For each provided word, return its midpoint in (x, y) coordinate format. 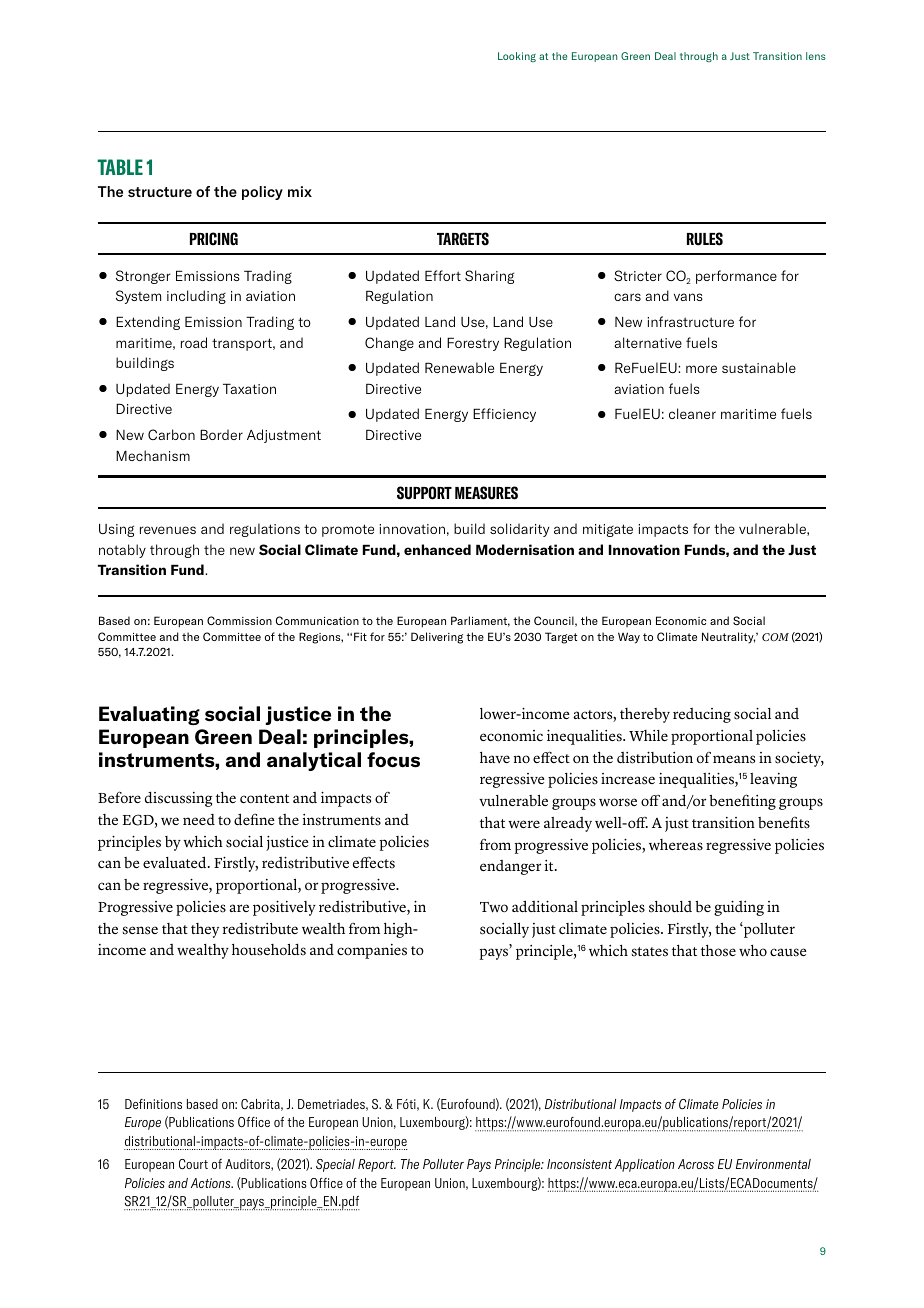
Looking (517, 57)
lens (816, 56)
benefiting (742, 802)
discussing (179, 799)
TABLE (120, 167)
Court (193, 1164)
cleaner (692, 413)
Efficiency (504, 415)
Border (221, 434)
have (495, 757)
